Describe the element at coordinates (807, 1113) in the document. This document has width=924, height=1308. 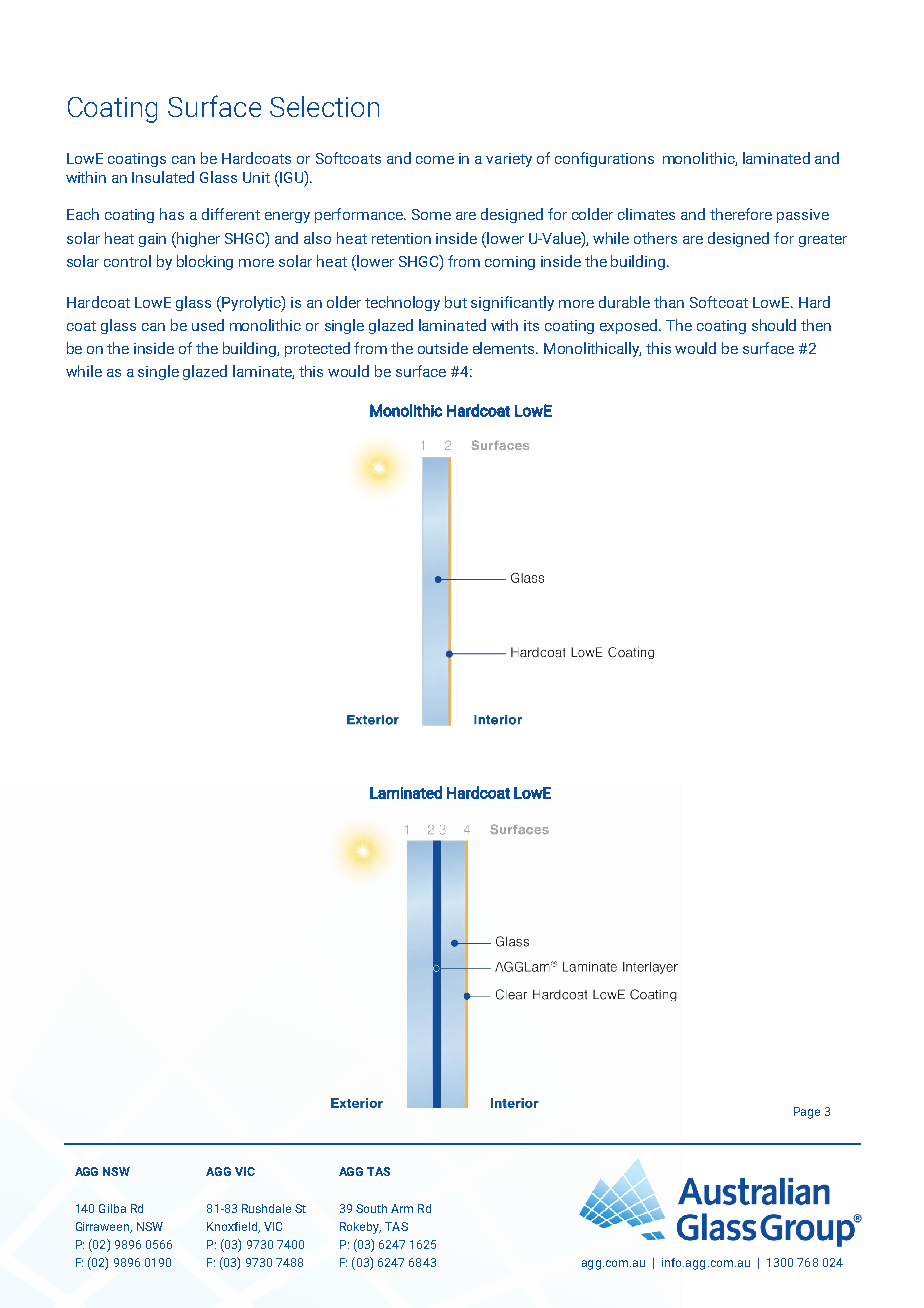
I see `Page` at that location.
